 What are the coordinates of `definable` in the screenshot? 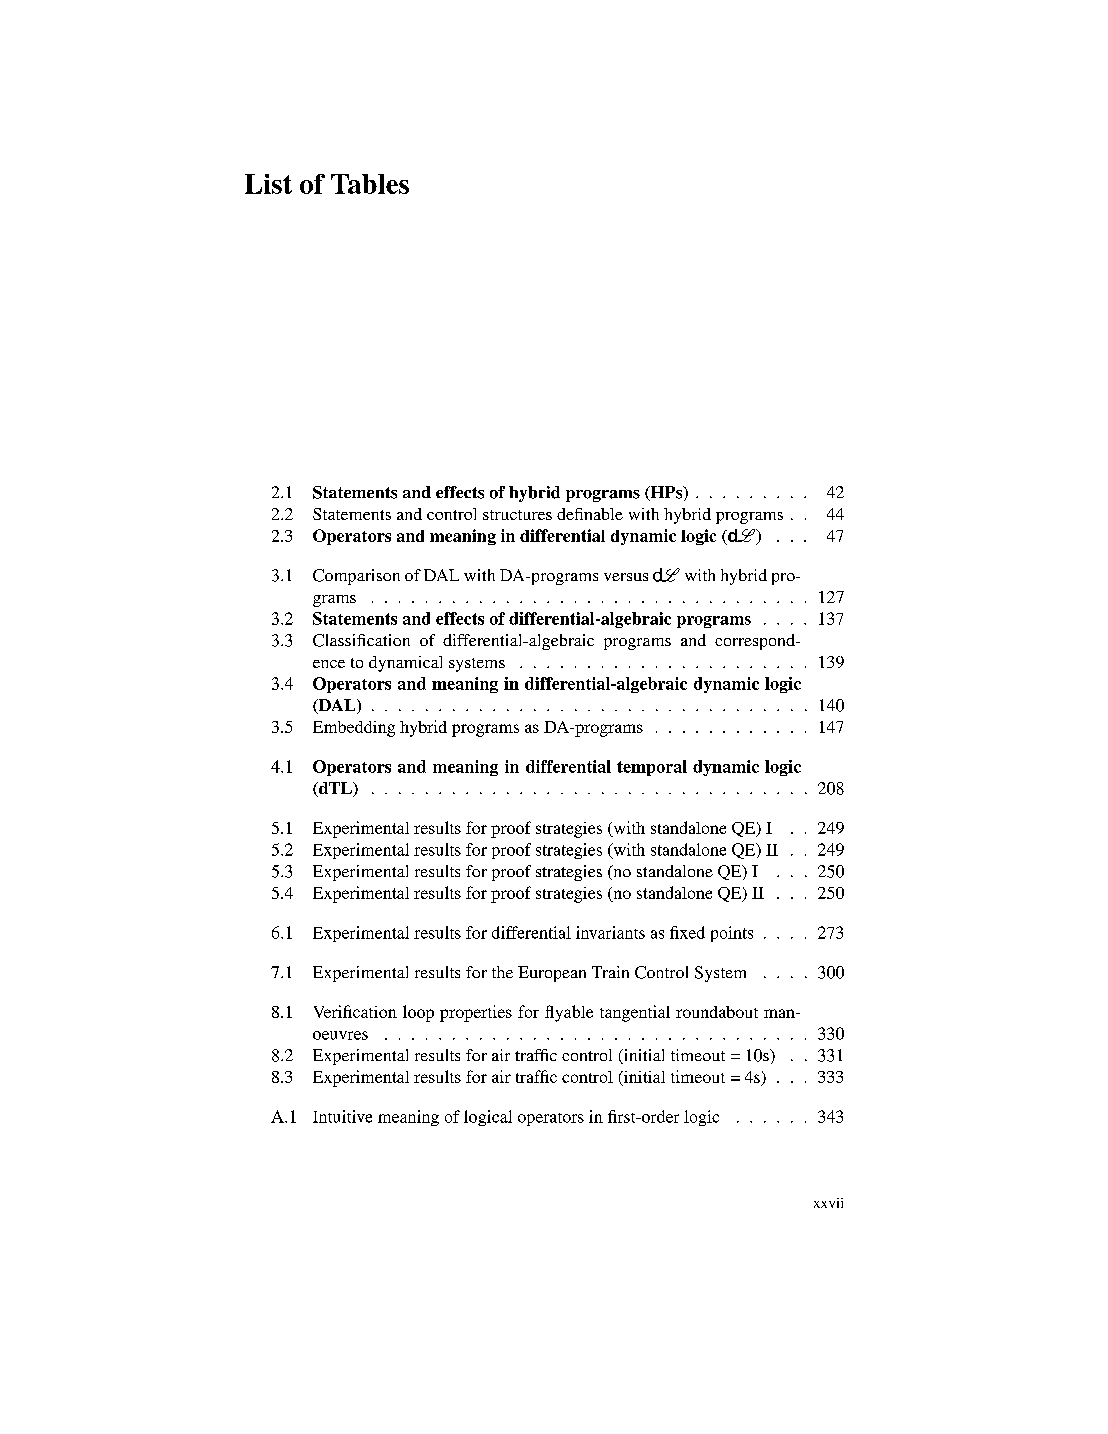 It's located at (590, 514).
